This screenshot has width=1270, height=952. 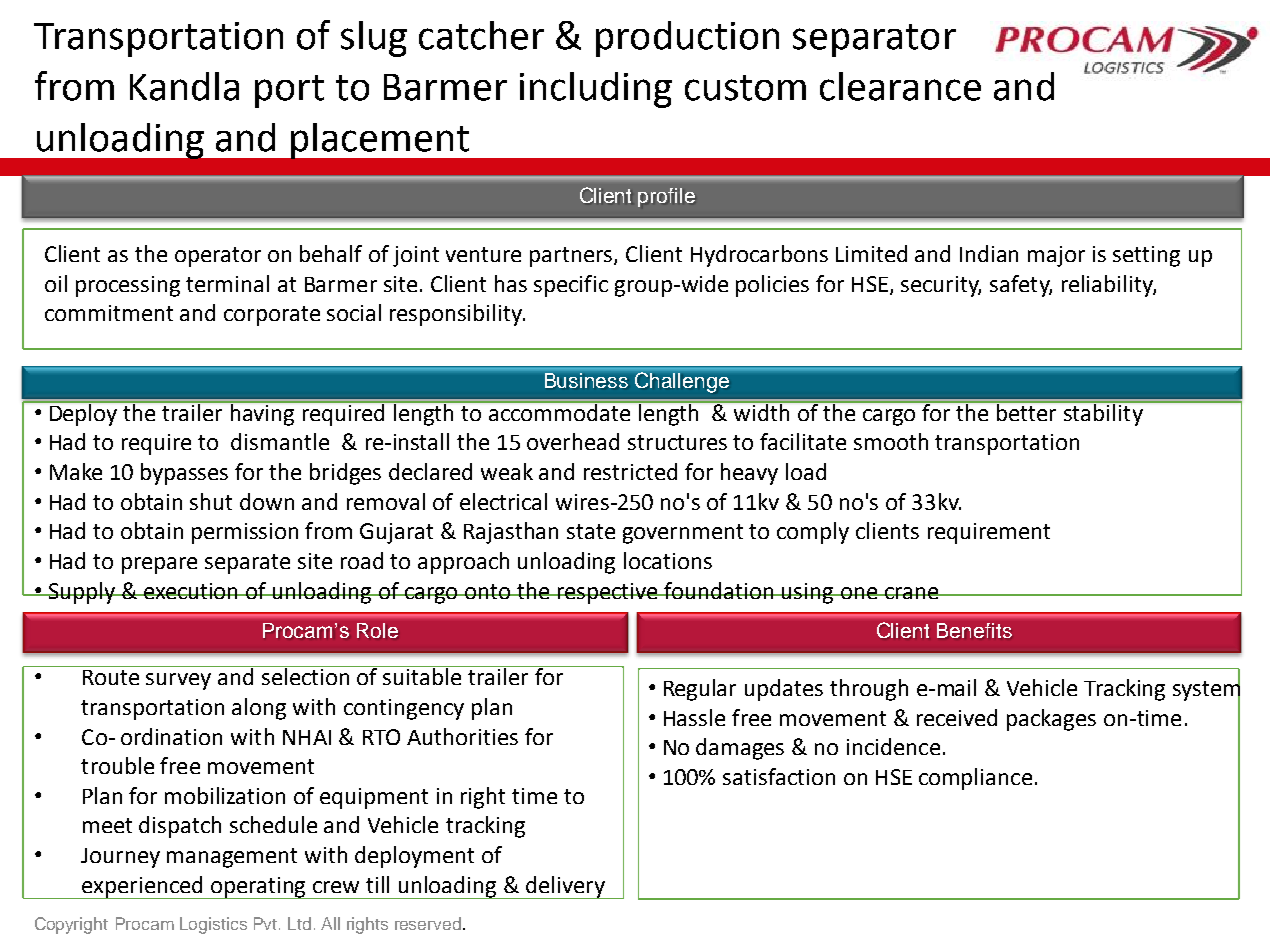 What do you see at coordinates (178, 681) in the screenshot?
I see `survey` at bounding box center [178, 681].
